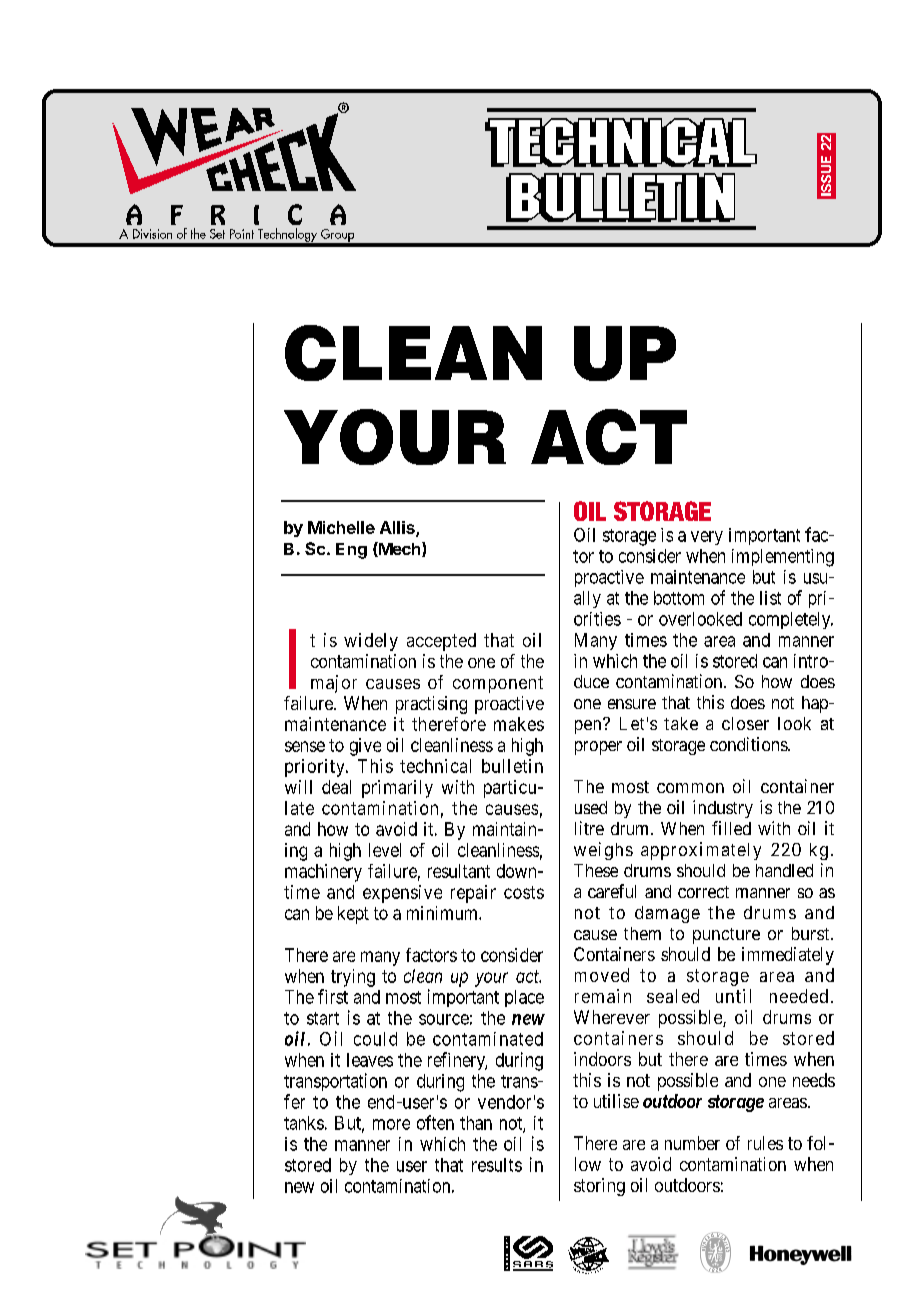 Image resolution: width=924 pixels, height=1307 pixels. Describe the element at coordinates (441, 642) in the screenshot. I see `accepted` at that location.
